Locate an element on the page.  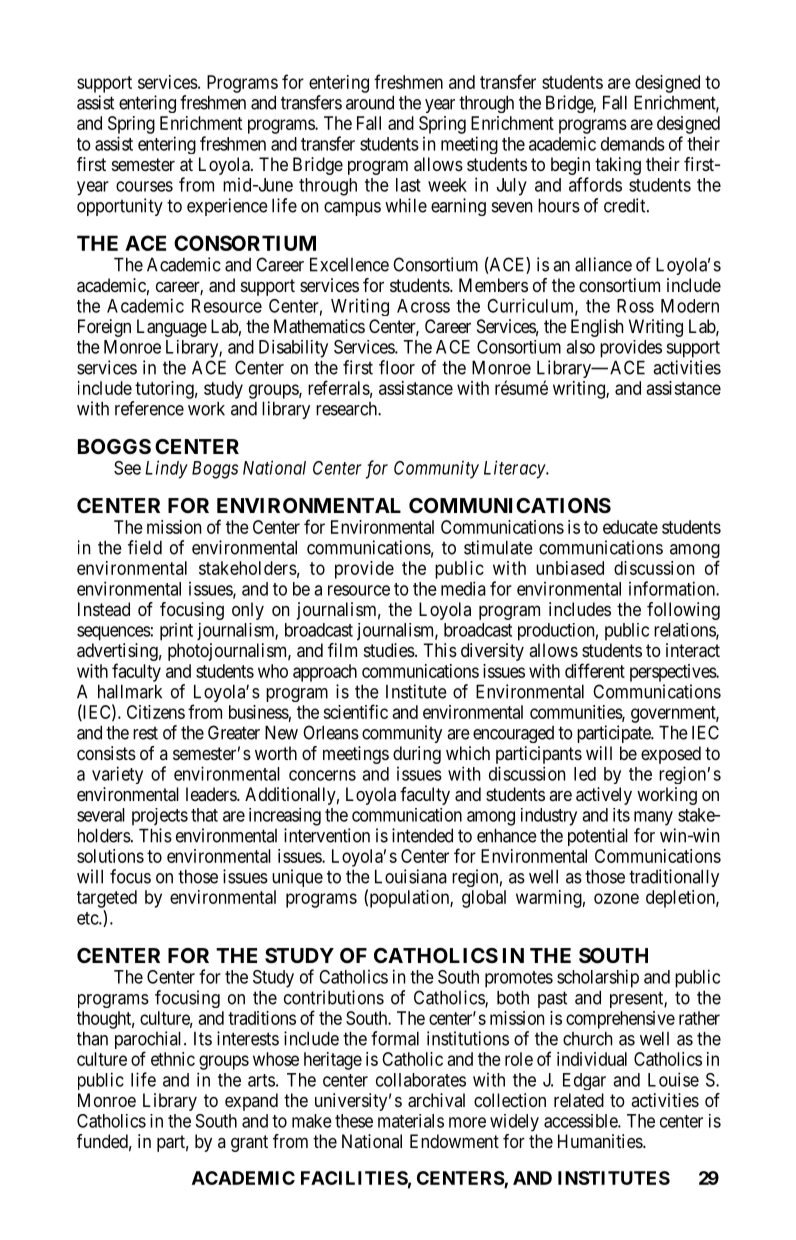
Lindy is located at coordinates (166, 469).
